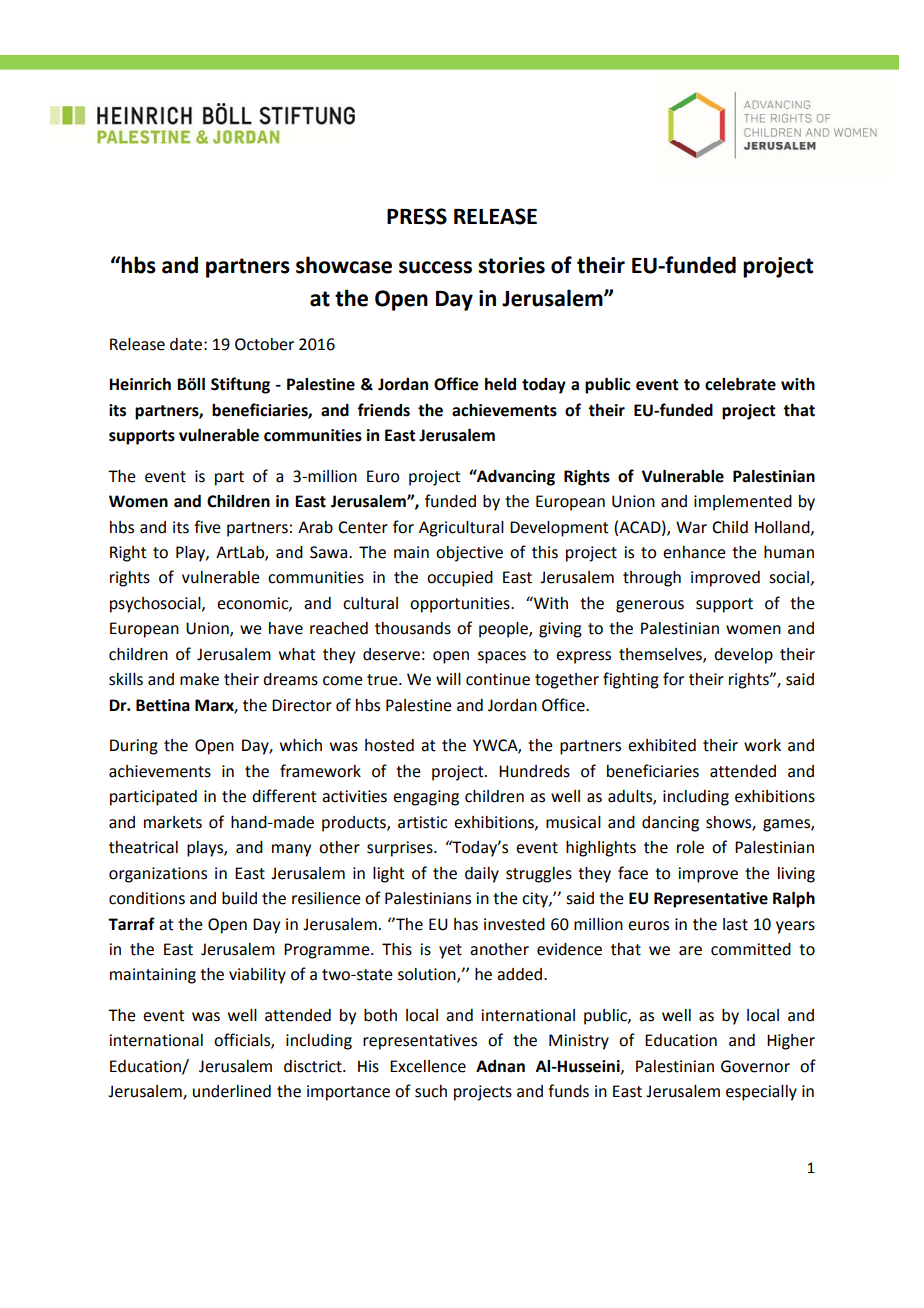  I want to click on celebrate, so click(740, 384).
